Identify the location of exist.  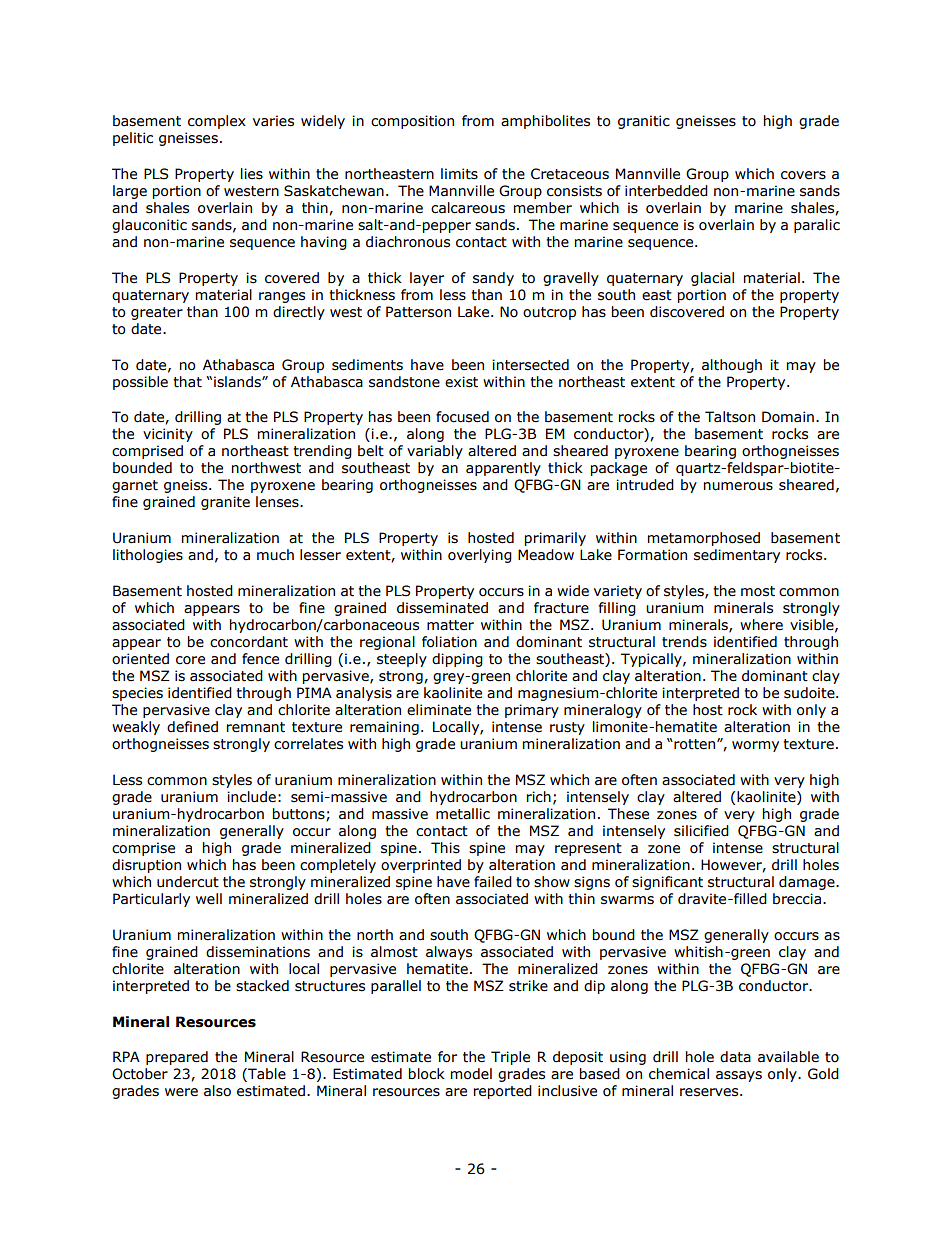
(461, 382).
